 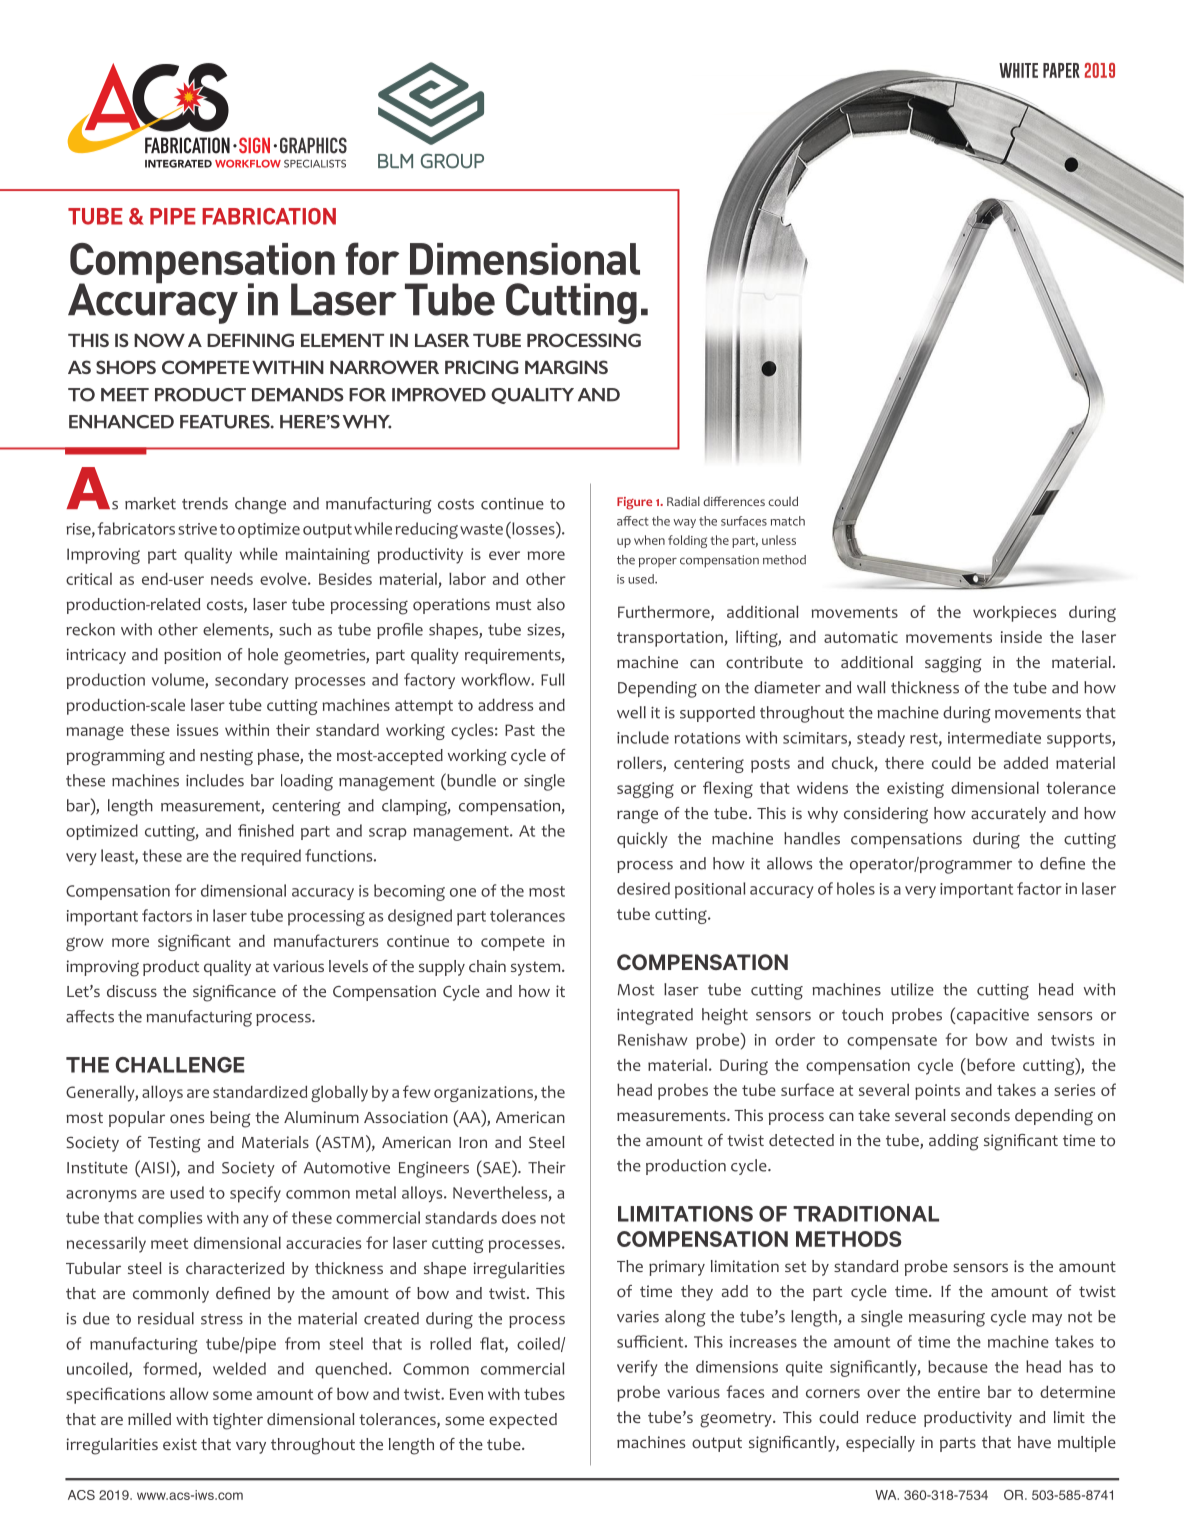 I want to click on entire, so click(x=959, y=1392).
